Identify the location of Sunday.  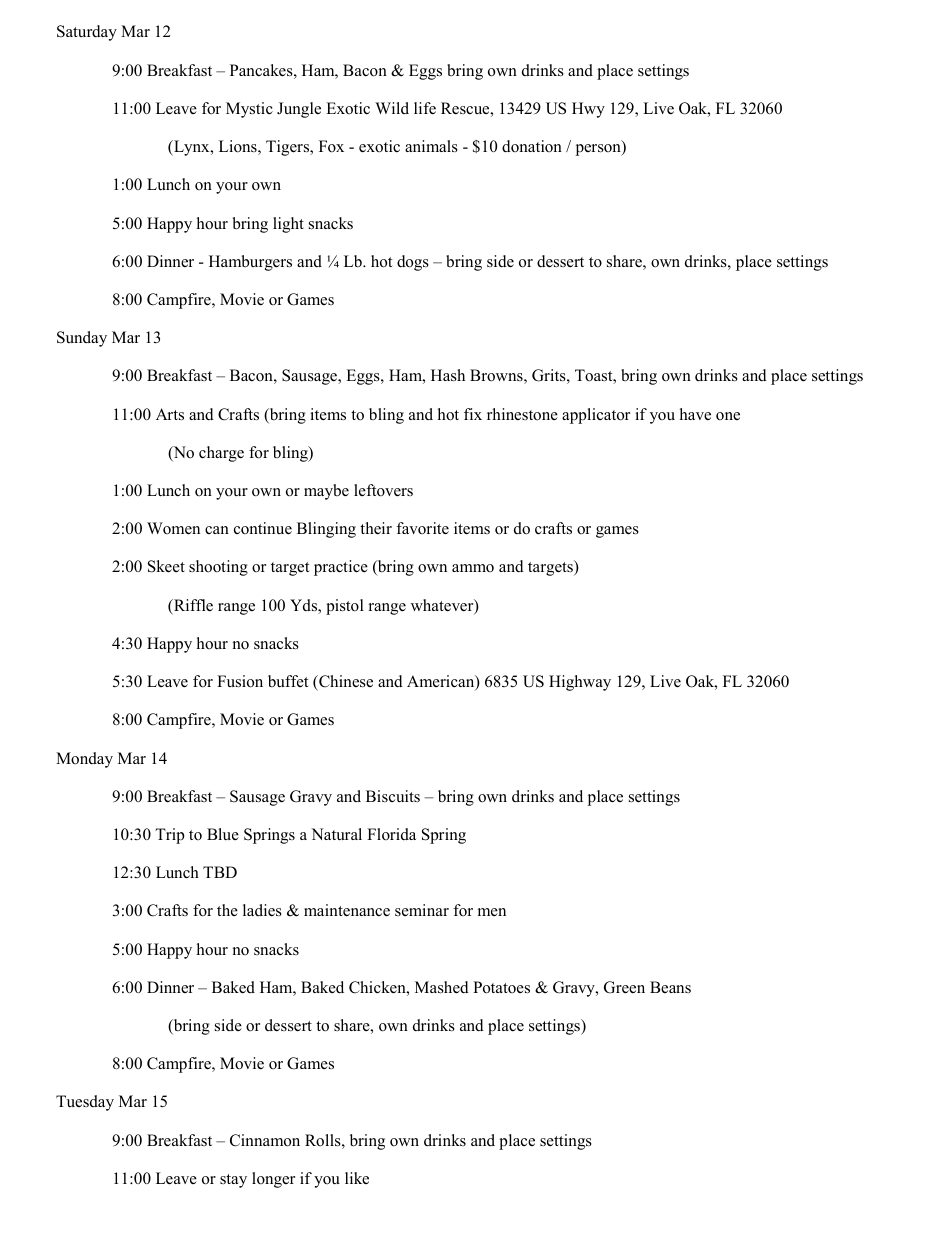
(82, 339).
